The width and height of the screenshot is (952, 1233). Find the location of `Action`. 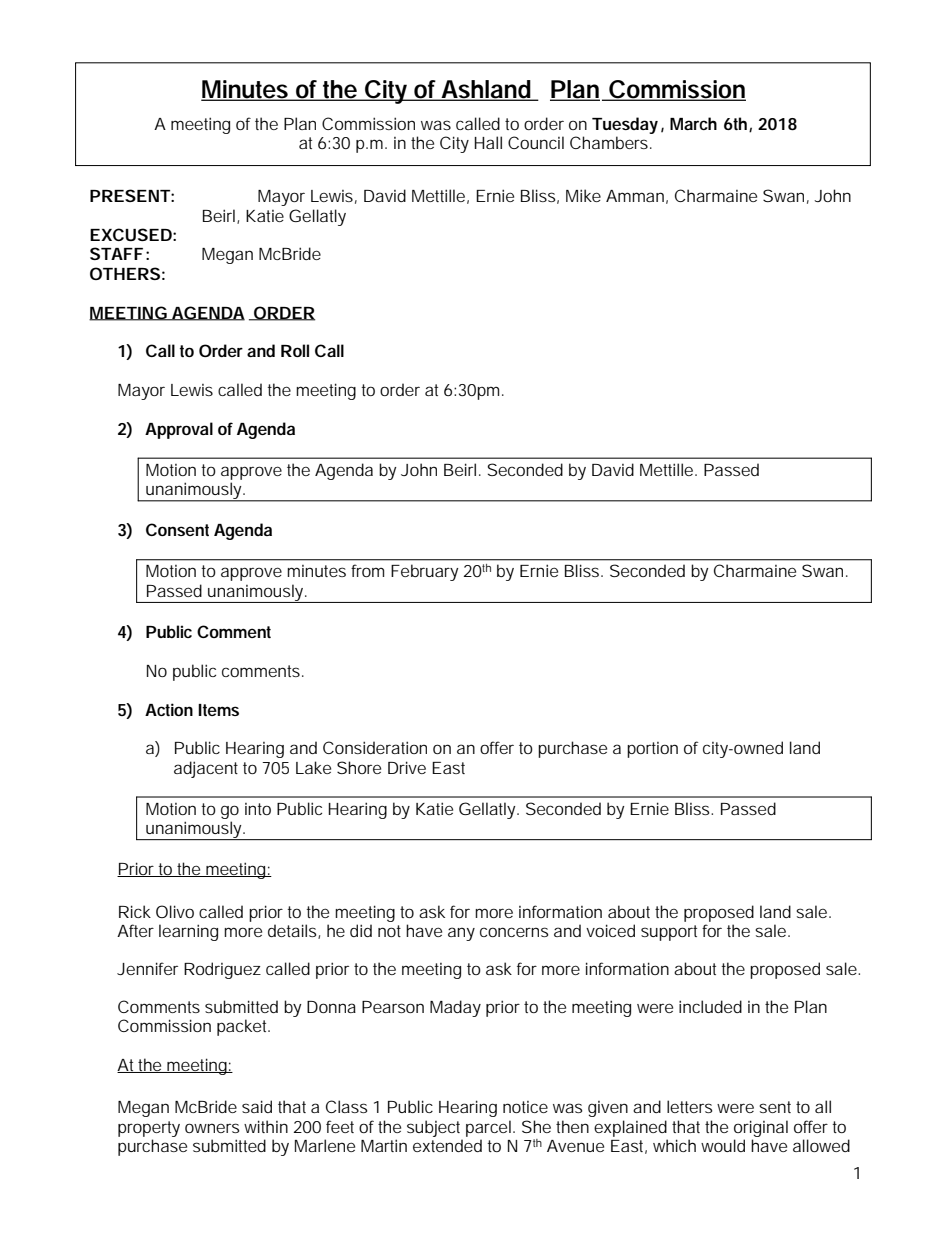

Action is located at coordinates (169, 709).
